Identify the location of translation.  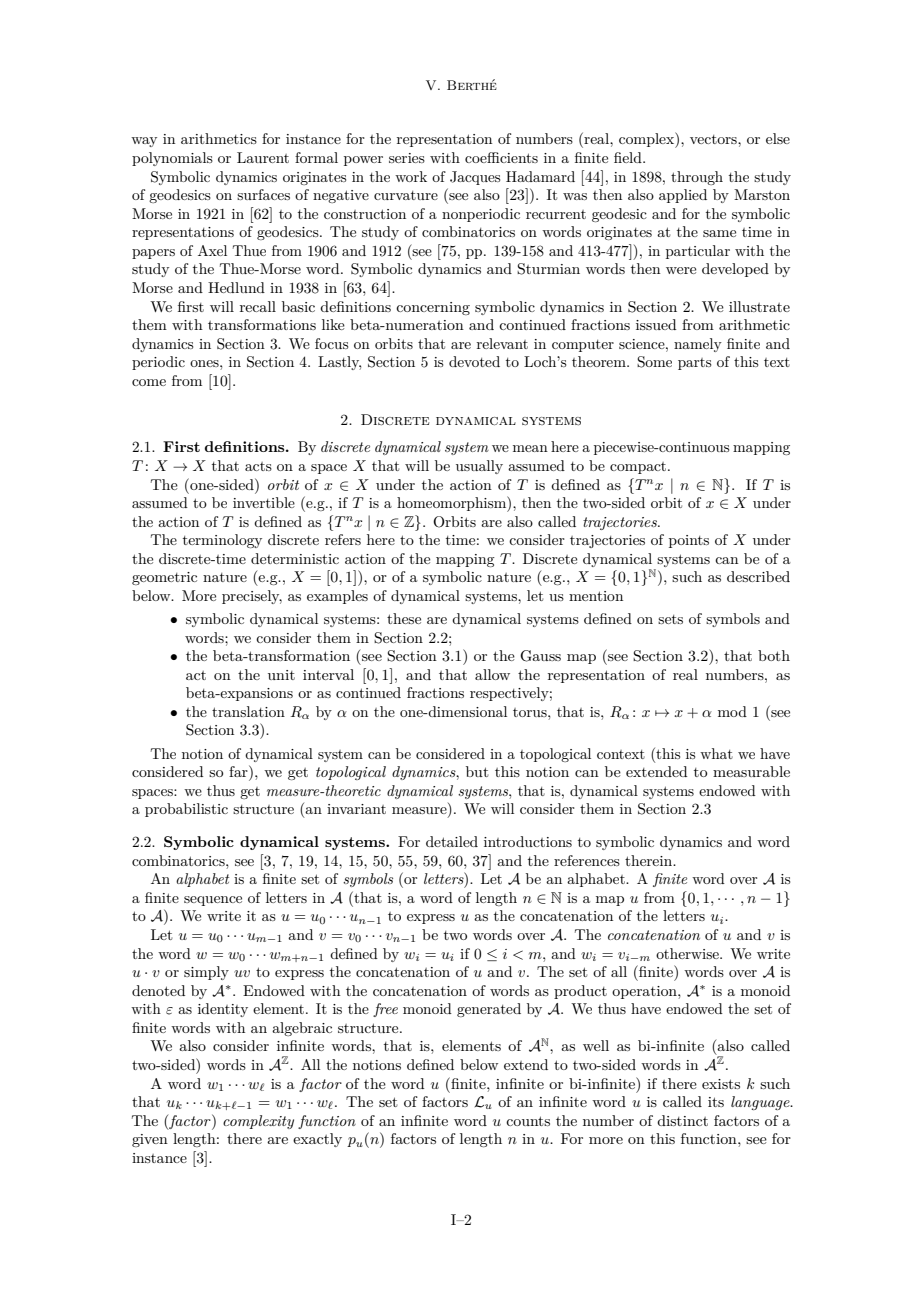
(248, 711).
